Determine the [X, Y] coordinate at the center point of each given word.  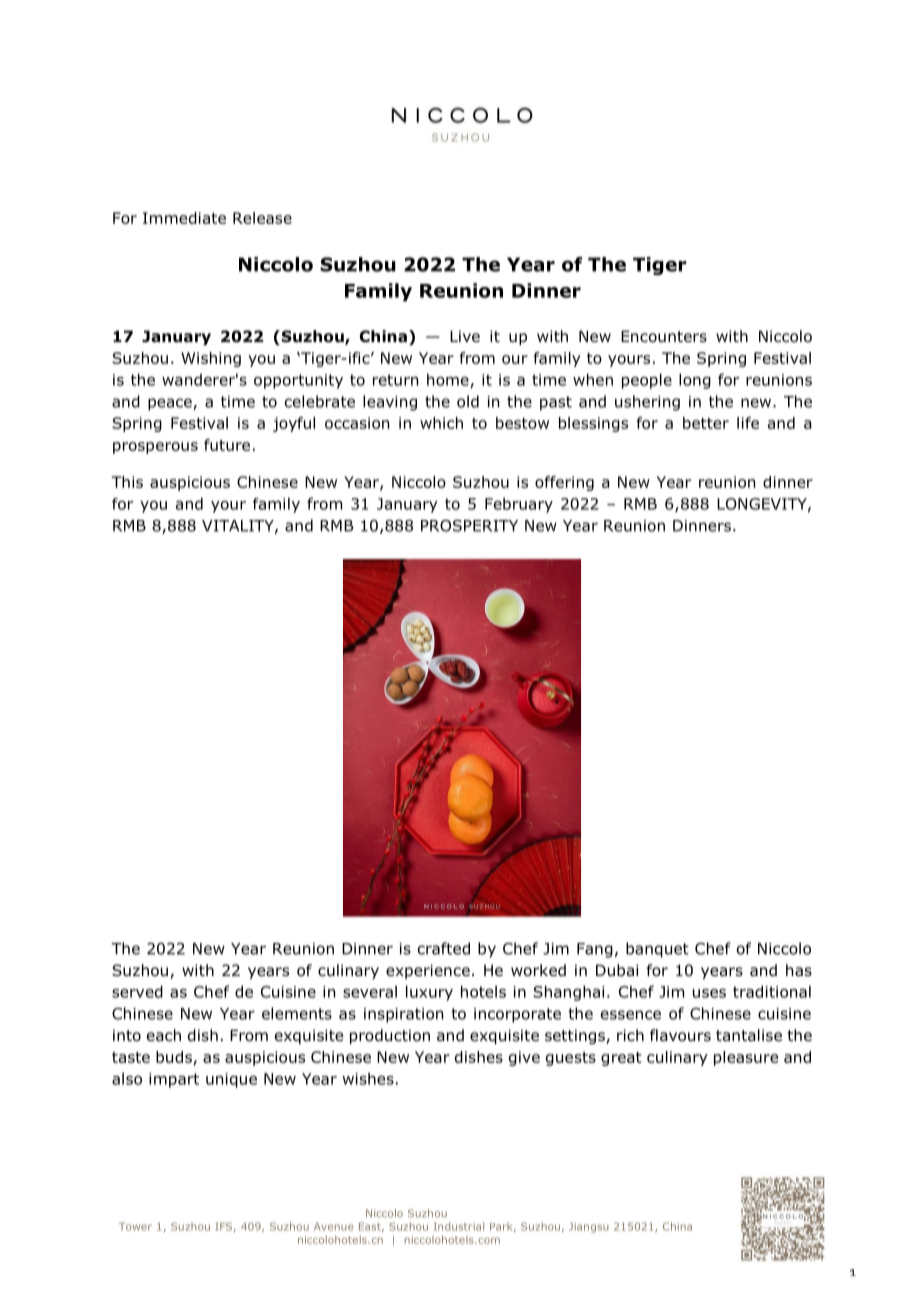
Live [465, 336]
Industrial [459, 1226]
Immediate [184, 218]
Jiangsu [589, 1227]
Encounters [664, 336]
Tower [135, 1226]
